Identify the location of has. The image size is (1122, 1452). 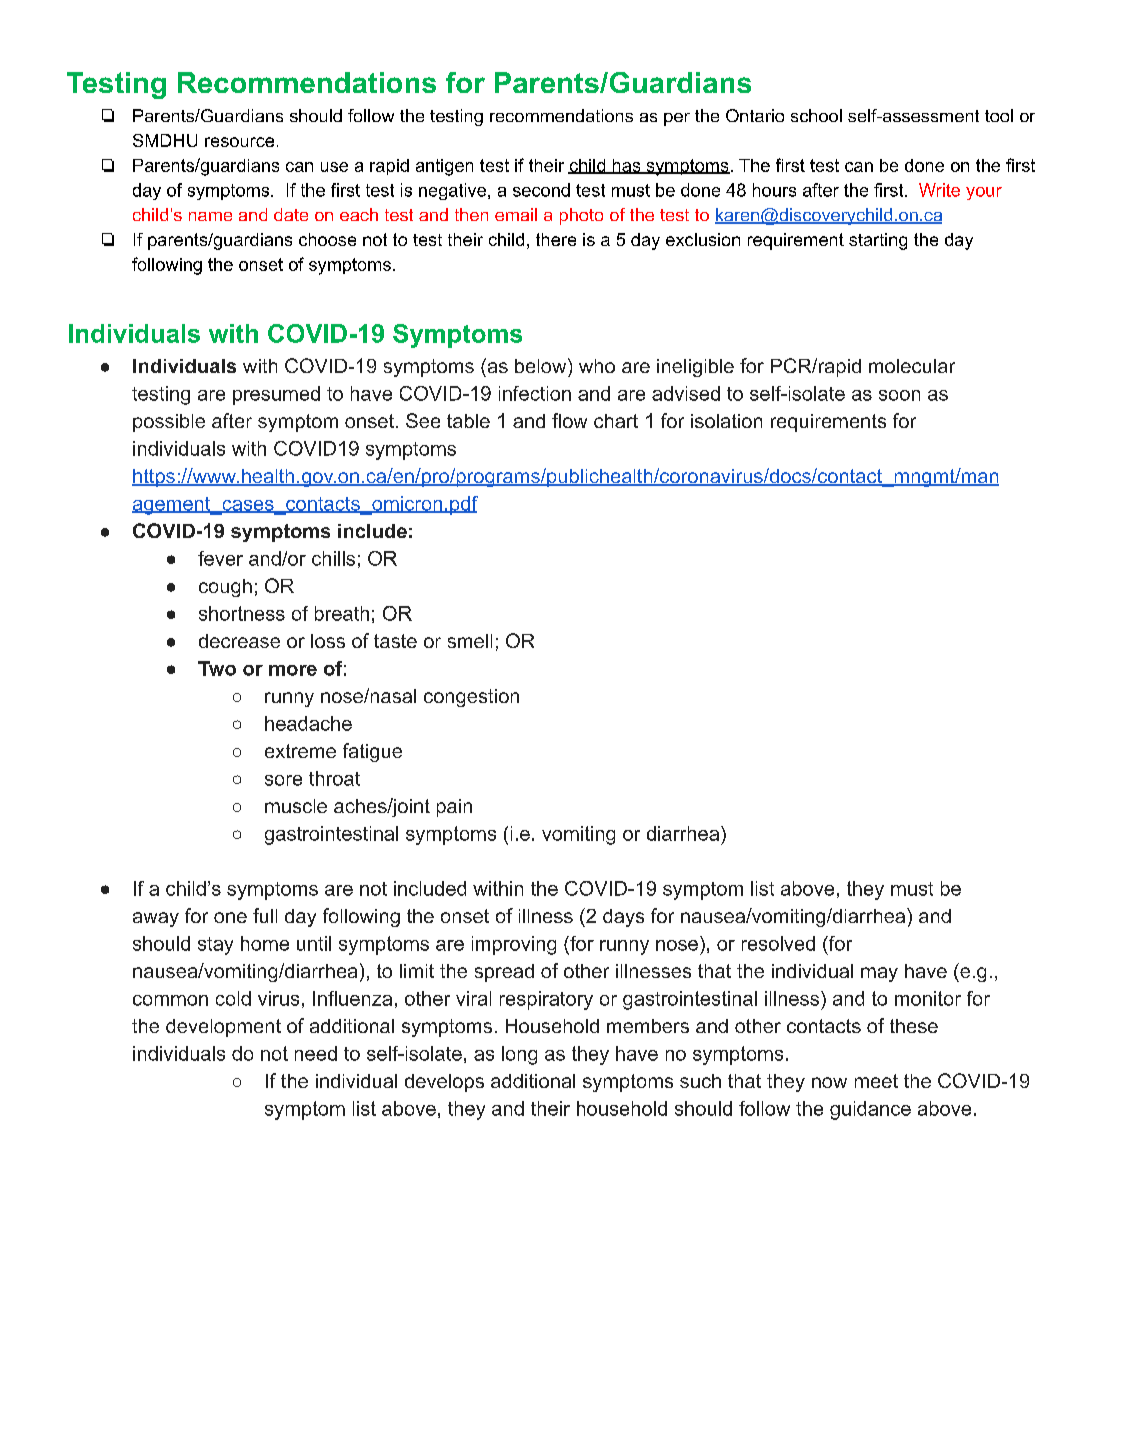
(626, 166).
